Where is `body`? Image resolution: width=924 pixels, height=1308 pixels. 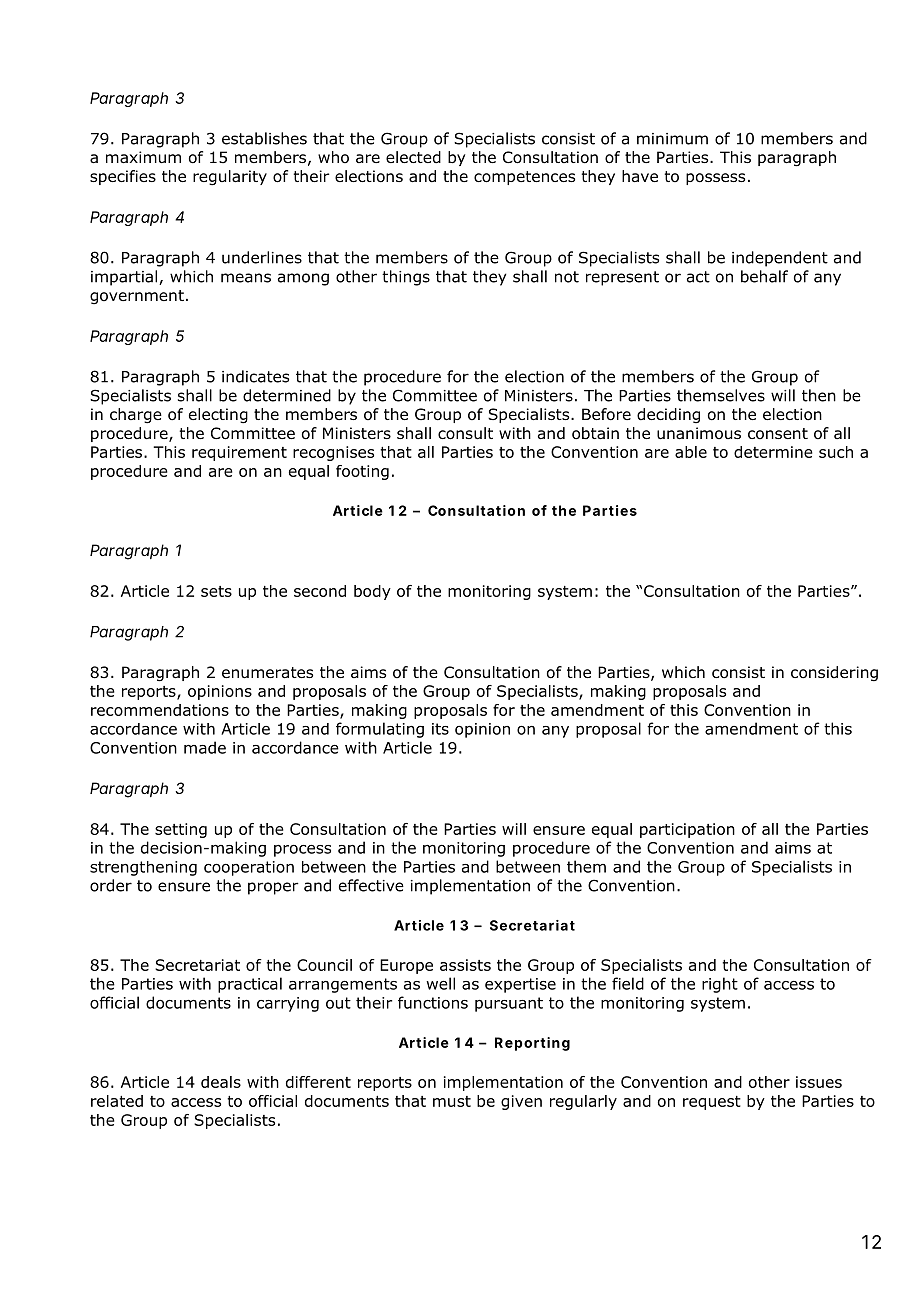
body is located at coordinates (372, 592).
